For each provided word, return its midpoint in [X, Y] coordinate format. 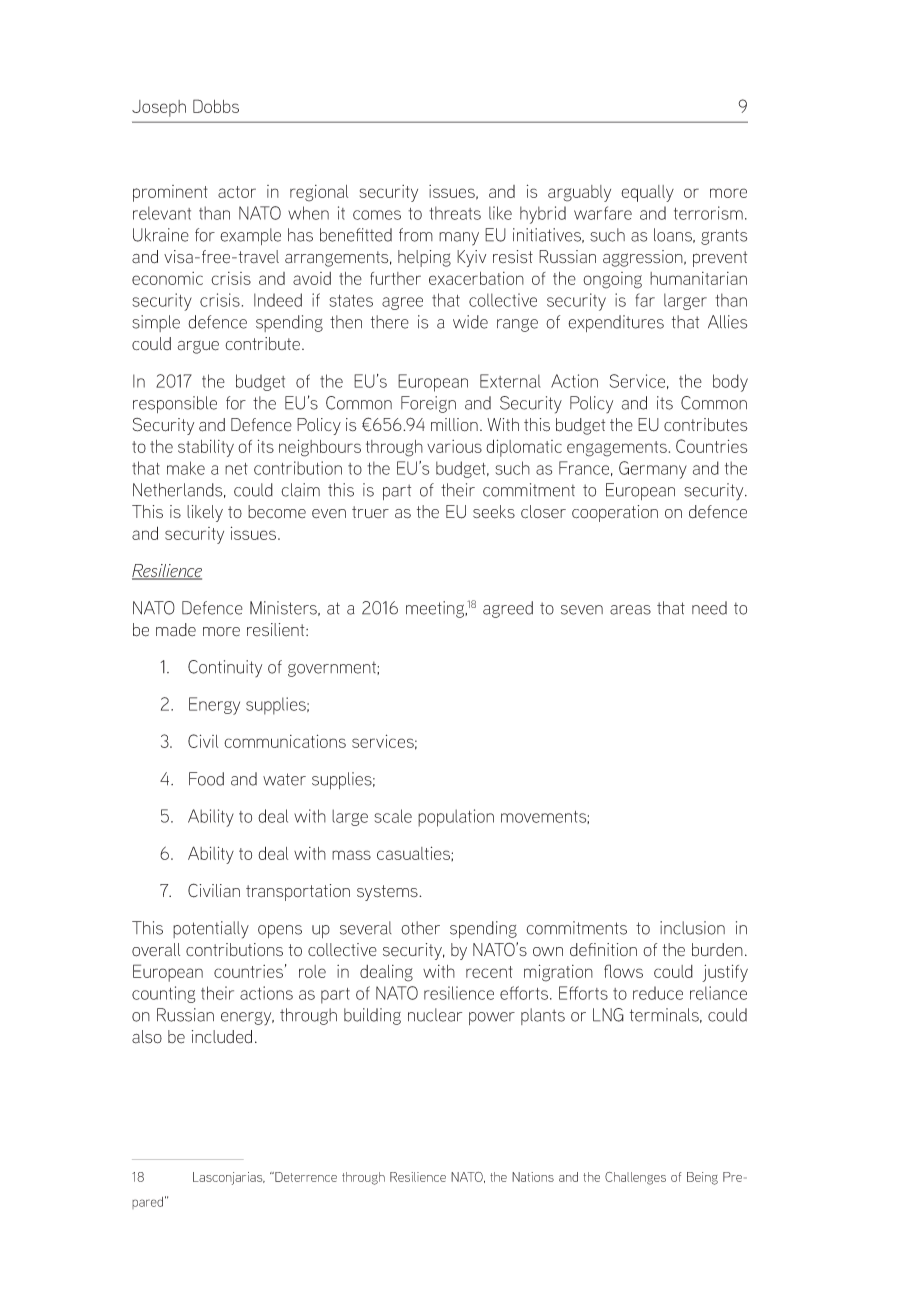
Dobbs [216, 106]
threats [455, 213]
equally [647, 193]
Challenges [635, 1178]
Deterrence [305, 1177]
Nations [533, 1177]
